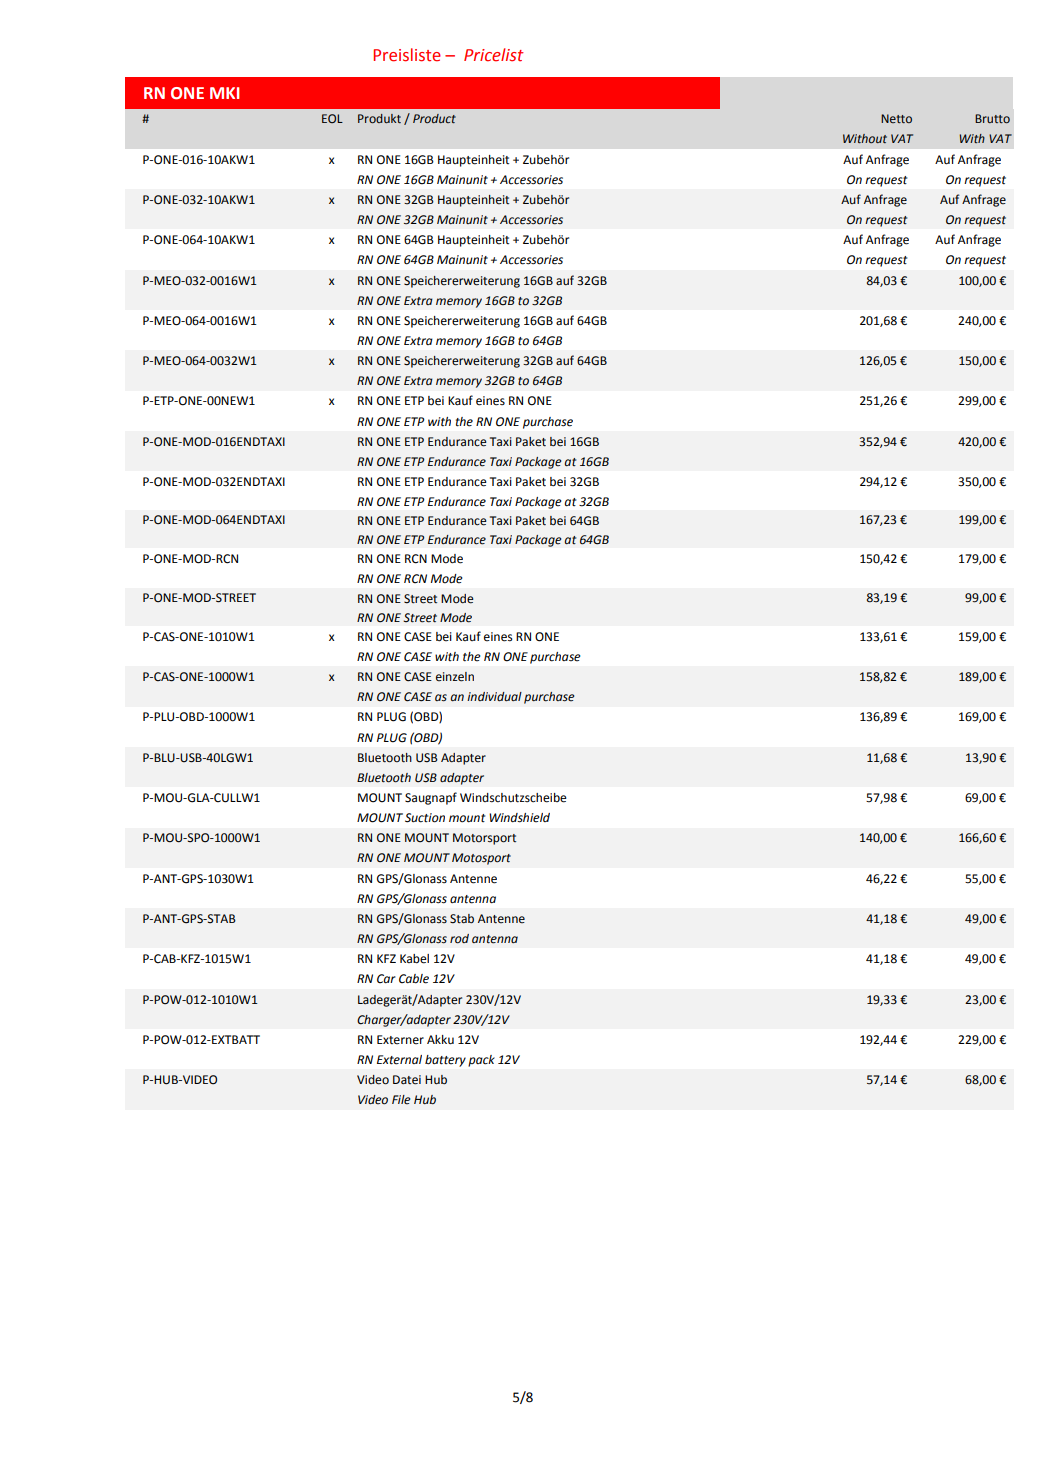 This screenshot has height=1481, width=1047. What do you see at coordinates (434, 118) in the screenshot?
I see `Product` at bounding box center [434, 118].
